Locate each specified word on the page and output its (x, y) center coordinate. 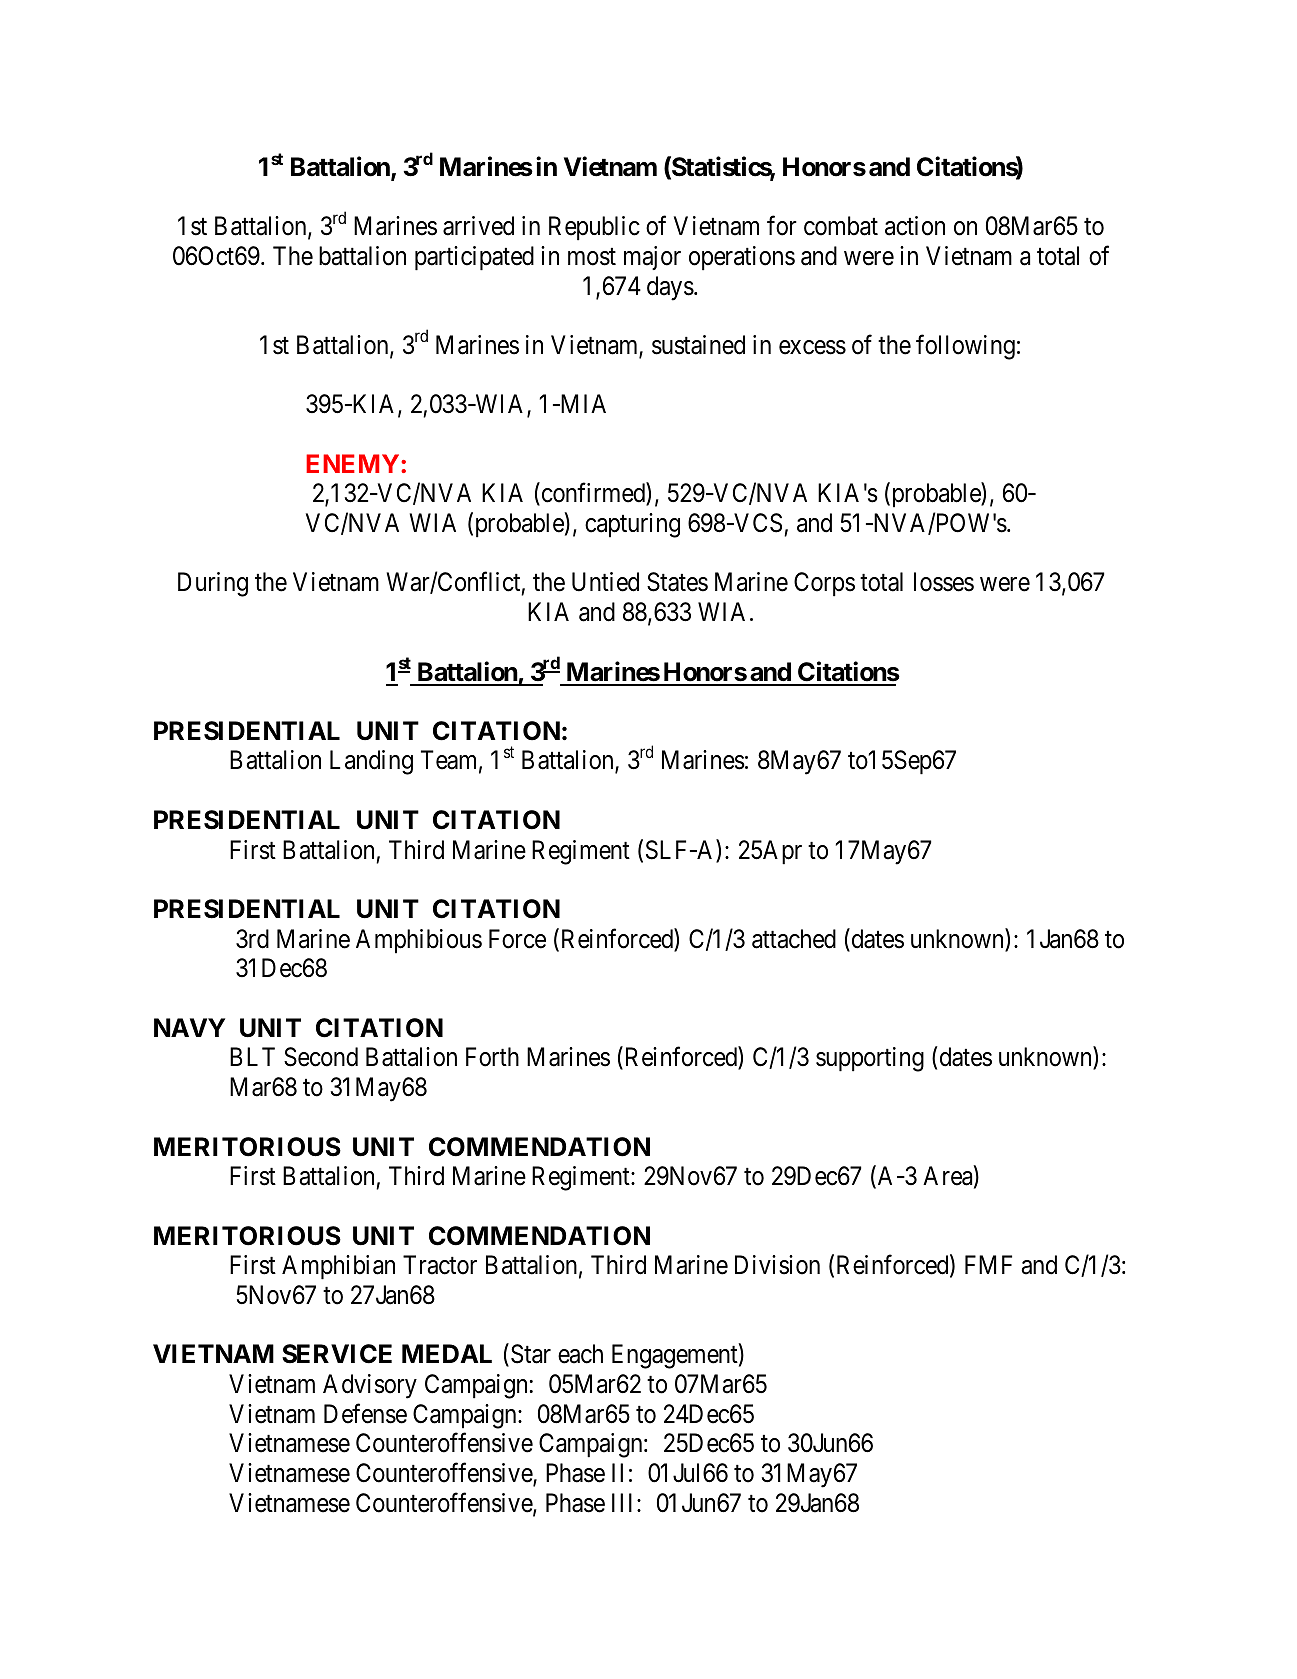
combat (841, 226)
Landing (371, 762)
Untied (605, 582)
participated (474, 258)
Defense (365, 1413)
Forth (492, 1057)
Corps (824, 584)
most (592, 257)
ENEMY (354, 463)
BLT (252, 1056)
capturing (632, 525)
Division (777, 1265)
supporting (870, 1059)
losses (944, 582)
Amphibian (338, 1267)
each (580, 1354)
